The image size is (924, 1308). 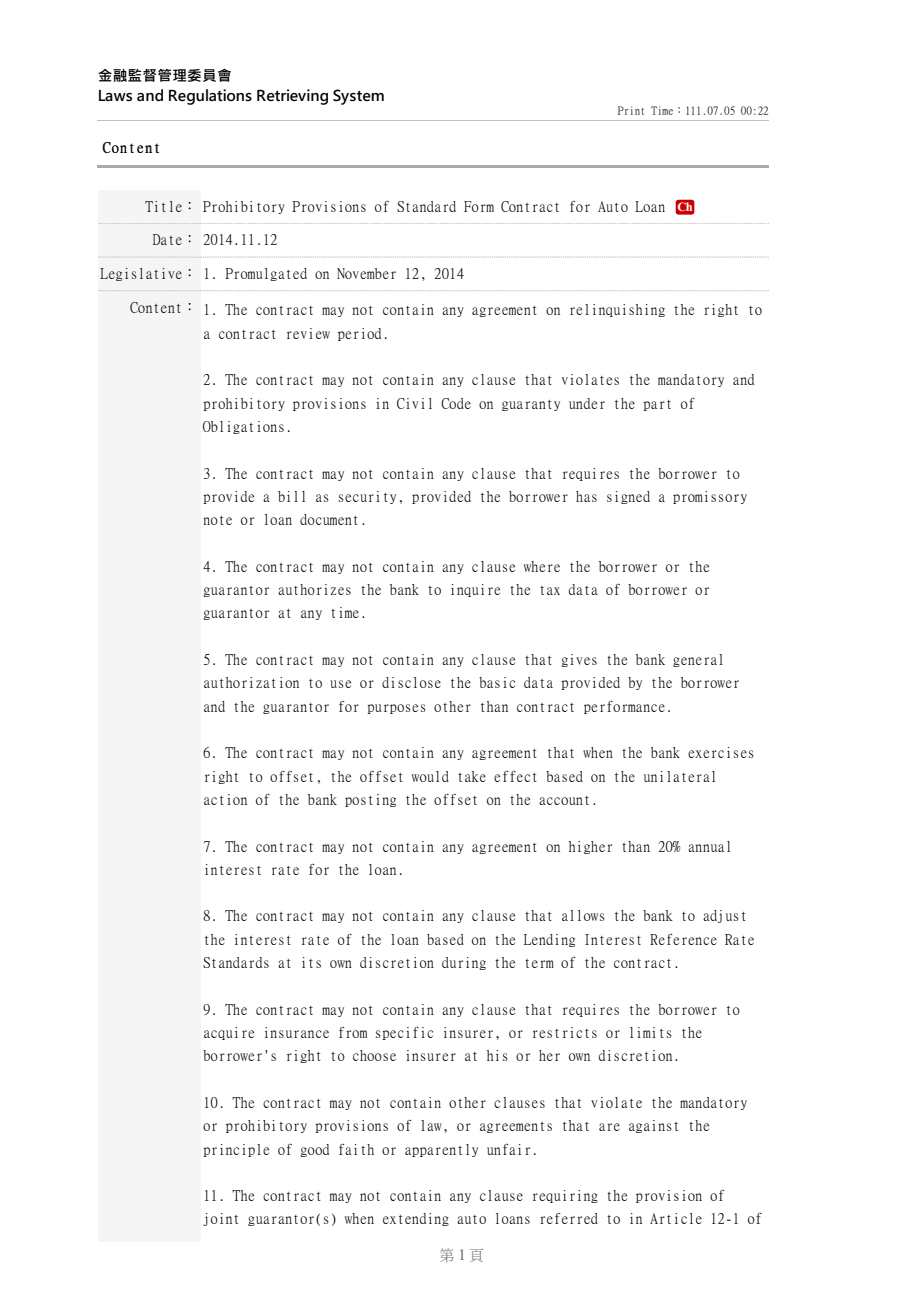 I want to click on extending, so click(x=416, y=1219).
